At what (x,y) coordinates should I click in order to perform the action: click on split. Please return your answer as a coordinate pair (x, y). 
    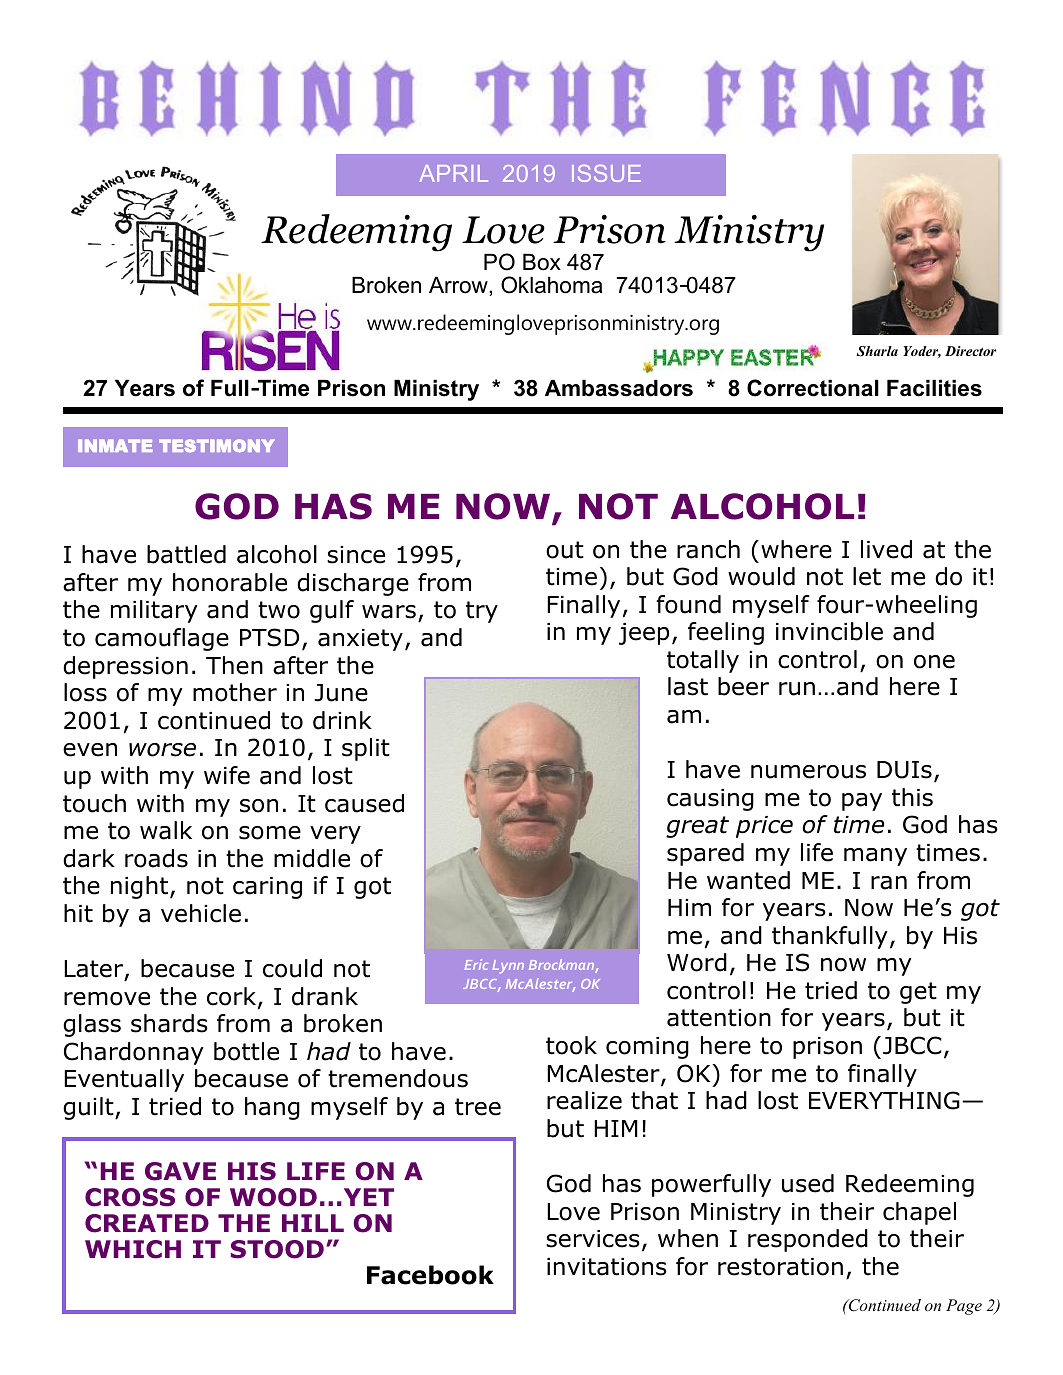
    Looking at the image, I should click on (366, 749).
